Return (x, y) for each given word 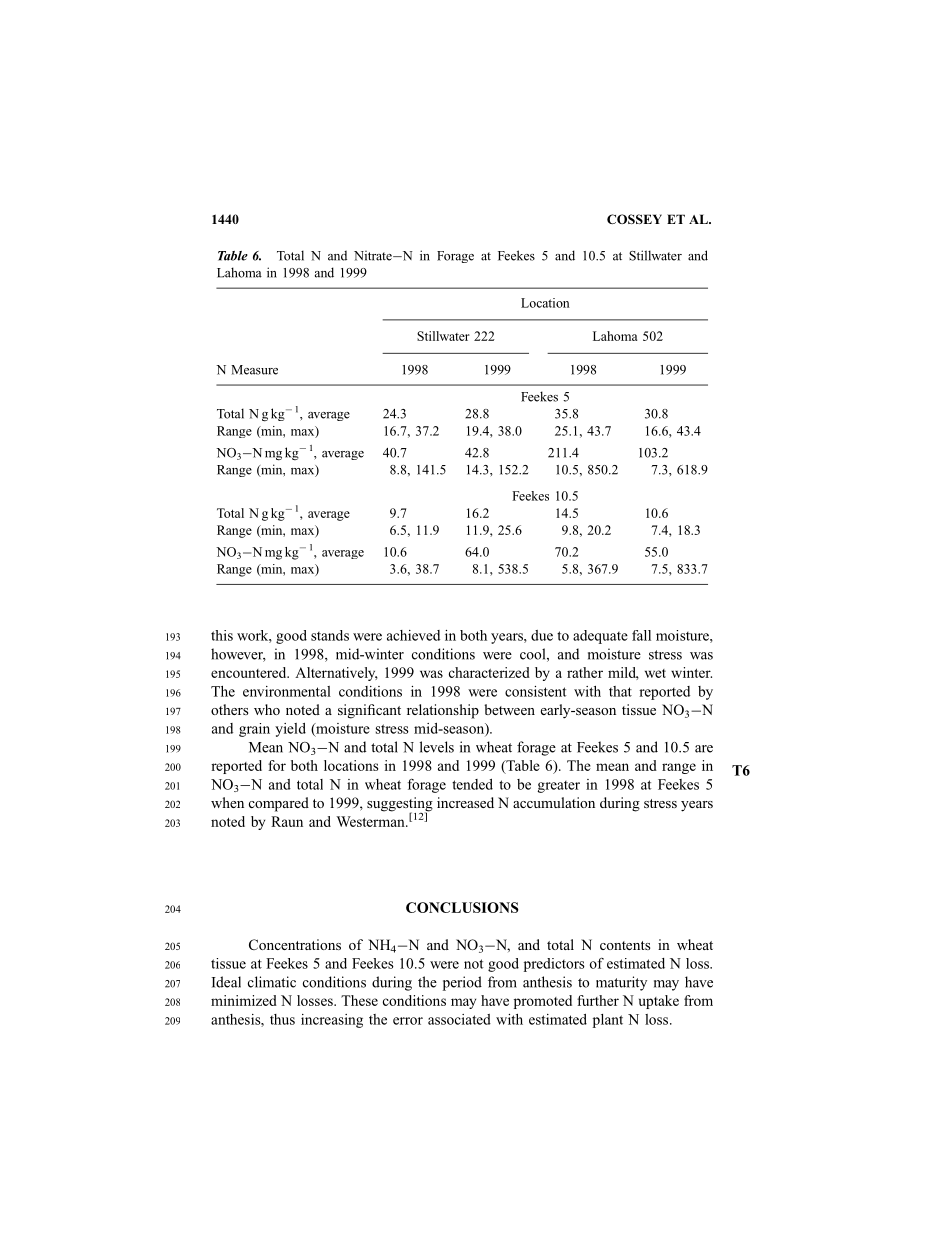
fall (641, 635)
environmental (287, 691)
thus (282, 1019)
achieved (413, 635)
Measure (254, 370)
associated (459, 1019)
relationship (443, 711)
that (620, 691)
